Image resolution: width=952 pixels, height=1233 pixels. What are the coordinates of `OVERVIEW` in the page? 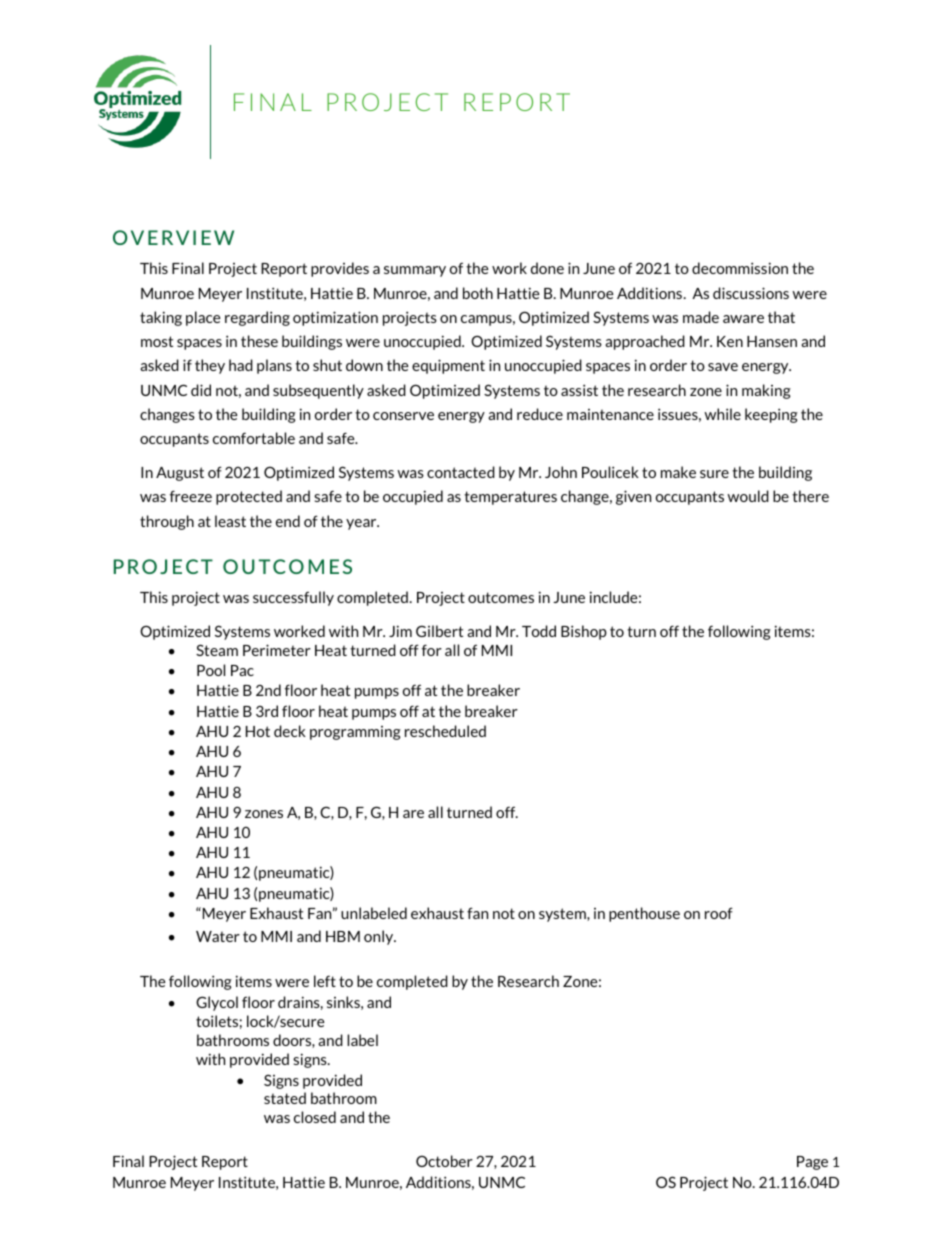 It's located at (173, 237).
